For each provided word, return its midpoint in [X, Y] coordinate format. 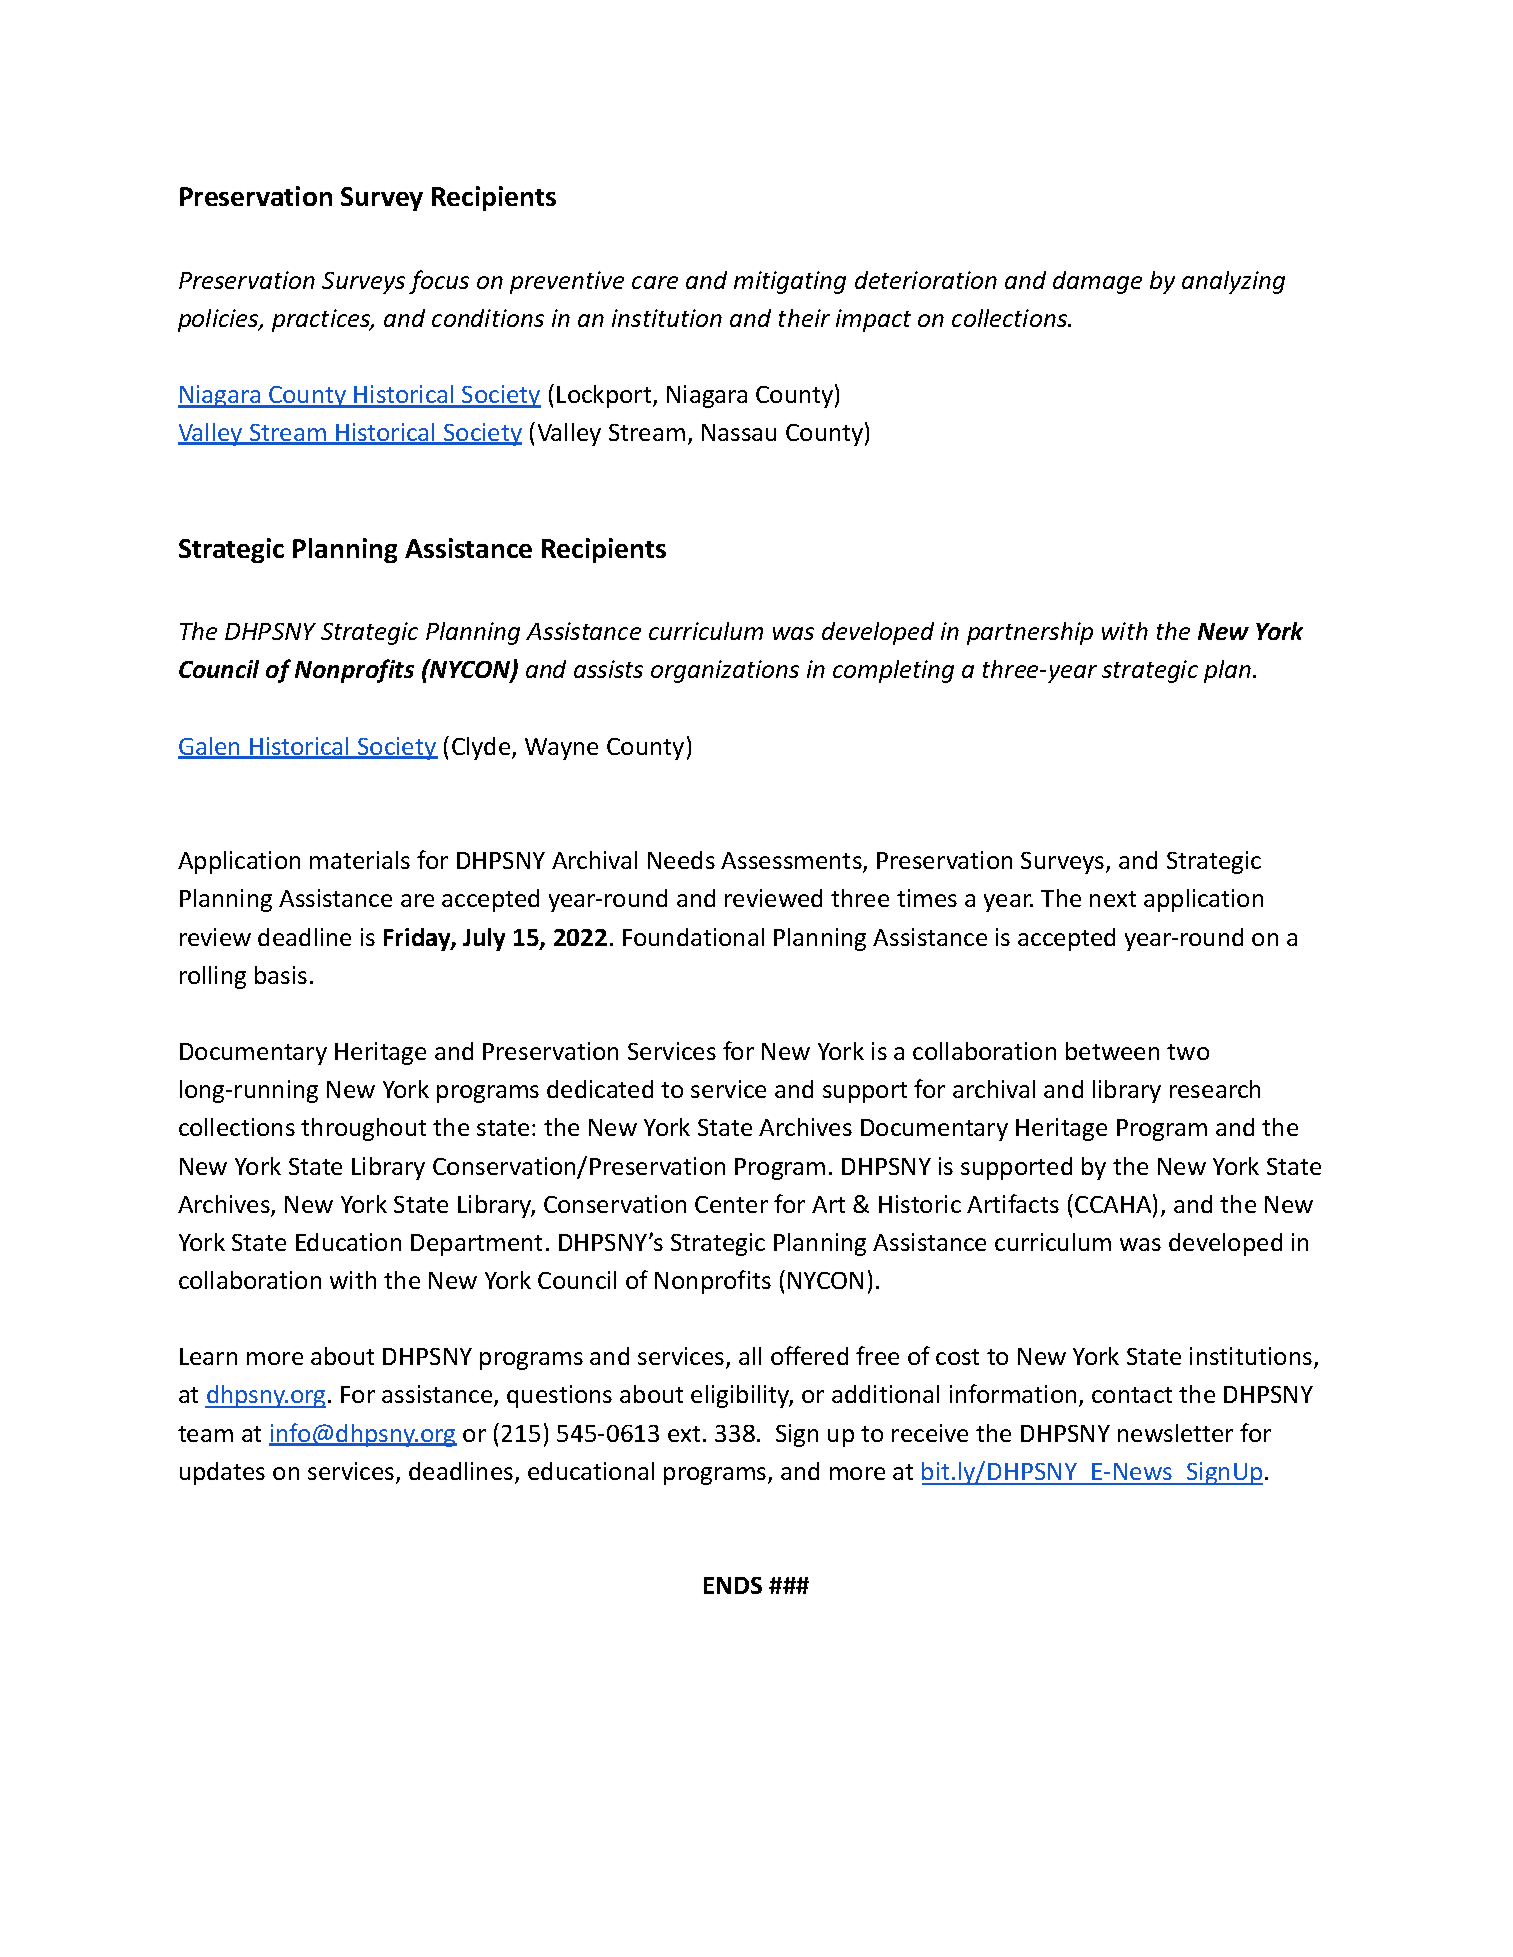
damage [1097, 282]
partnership [1030, 633]
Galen [210, 747]
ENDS [733, 1585]
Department [476, 1245]
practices [322, 320]
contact [1132, 1395]
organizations [725, 671]
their [804, 318]
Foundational [693, 937]
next [1113, 899]
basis [281, 975]
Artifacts [1013, 1203]
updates [222, 1473]
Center [731, 1204]
